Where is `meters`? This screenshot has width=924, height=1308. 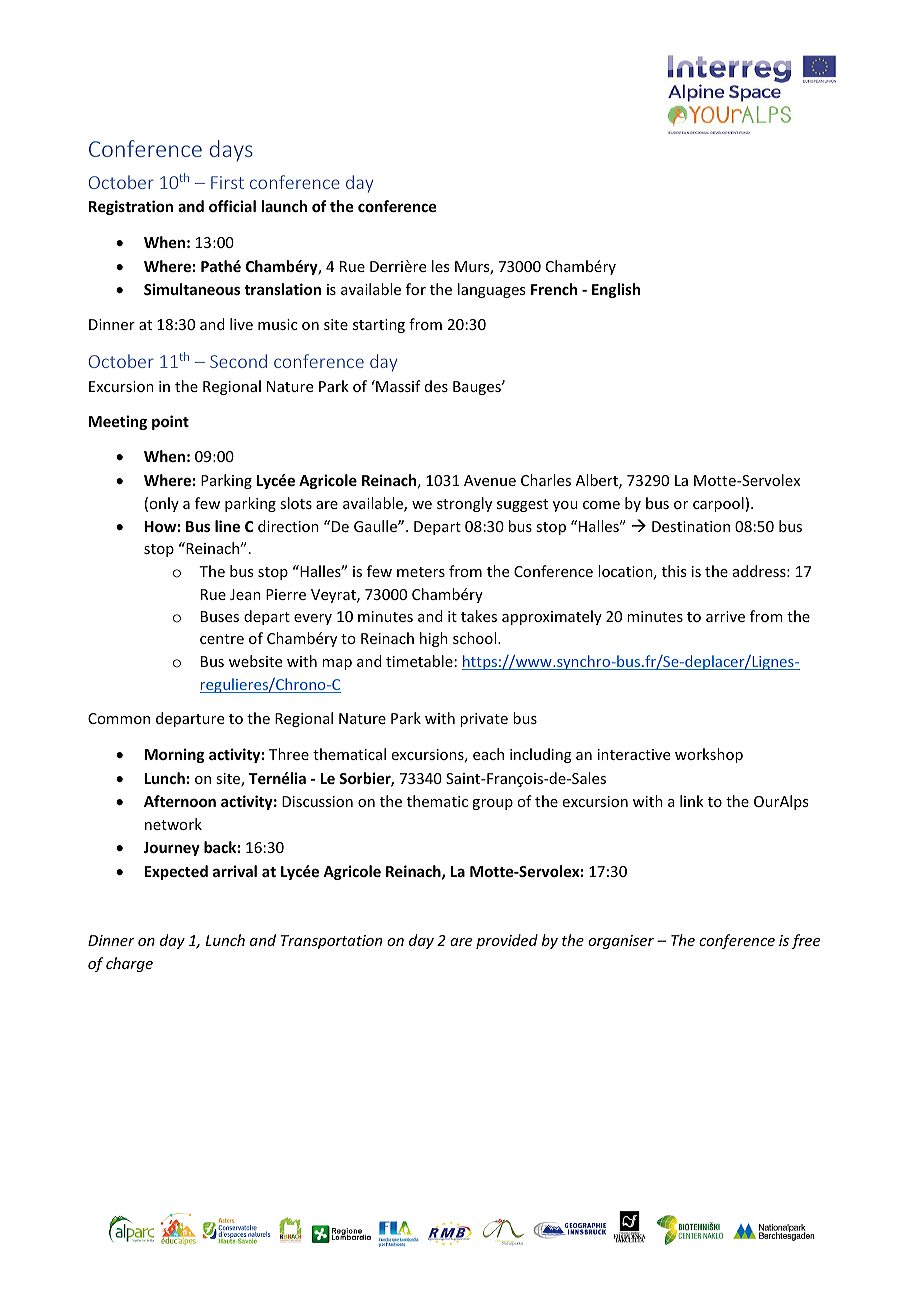
meters is located at coordinates (421, 572).
